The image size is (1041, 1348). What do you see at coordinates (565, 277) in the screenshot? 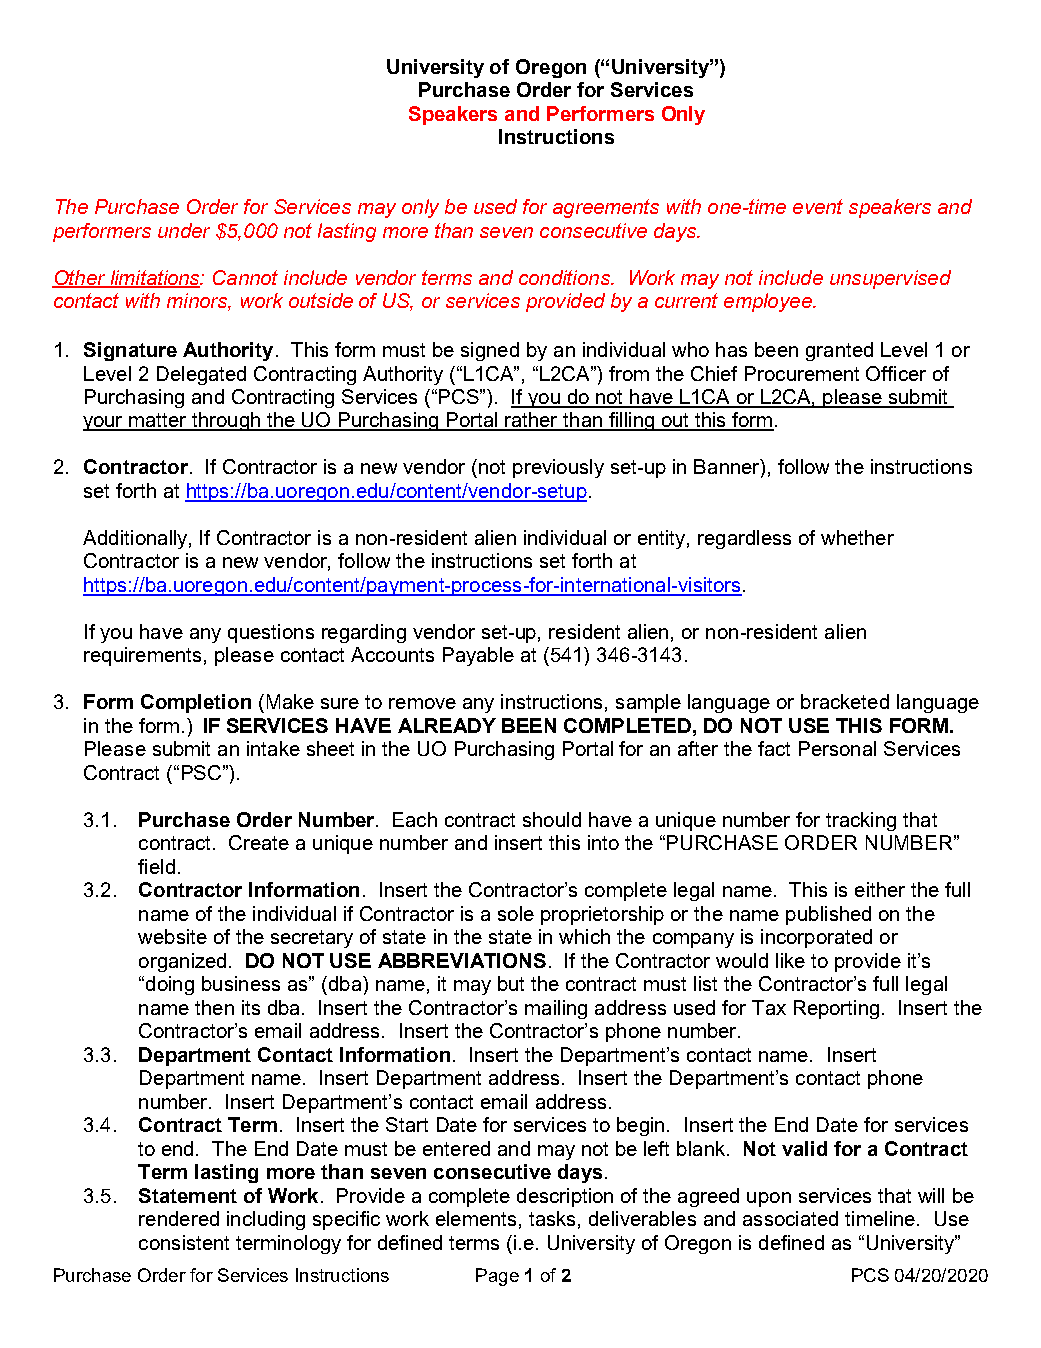
I see `conditions` at bounding box center [565, 277].
